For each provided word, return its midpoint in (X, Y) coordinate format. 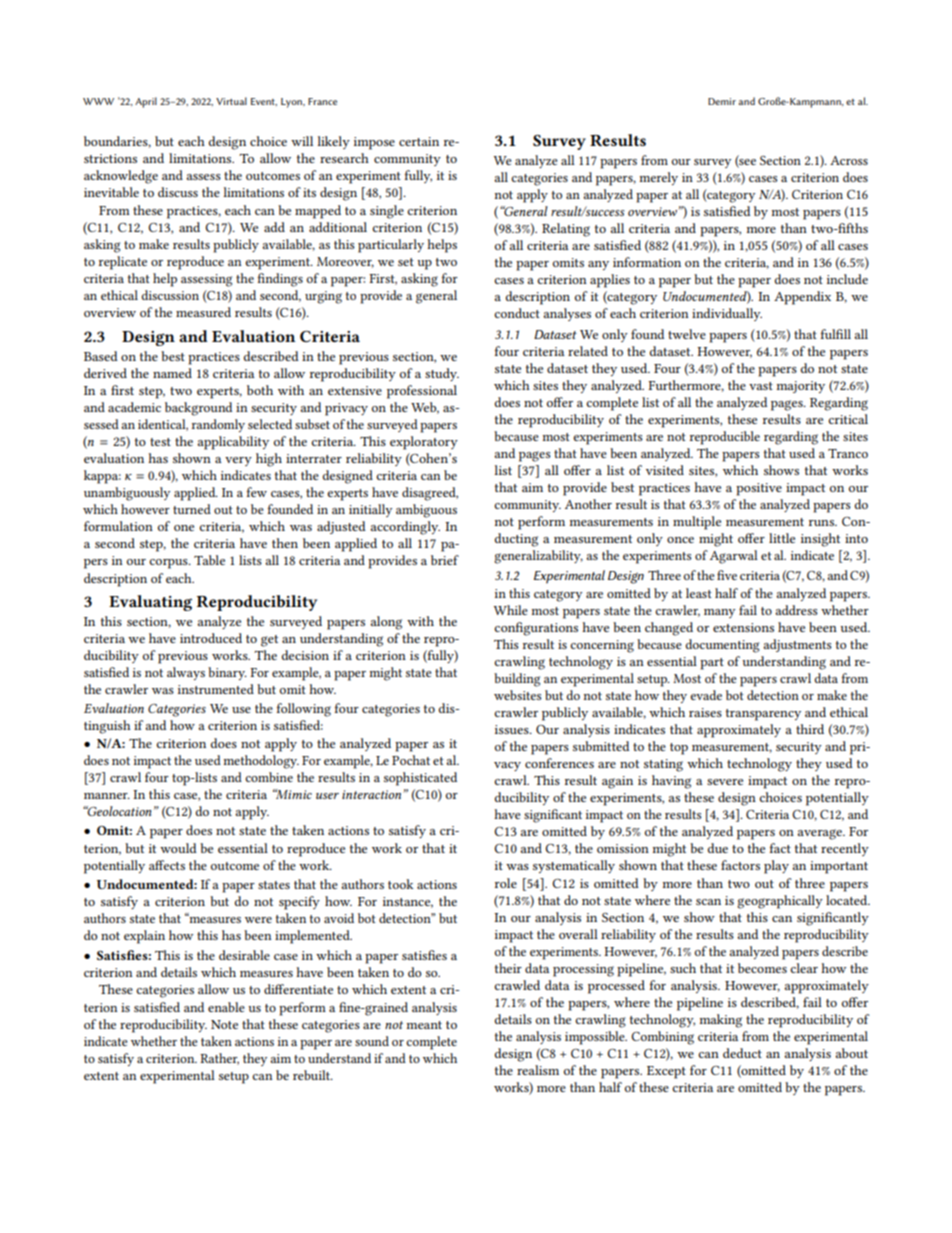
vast (761, 386)
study (442, 374)
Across (849, 160)
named (172, 373)
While (511, 610)
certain (419, 141)
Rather (219, 1059)
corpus (169, 564)
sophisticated (420, 779)
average (821, 834)
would (178, 848)
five (727, 575)
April (146, 102)
